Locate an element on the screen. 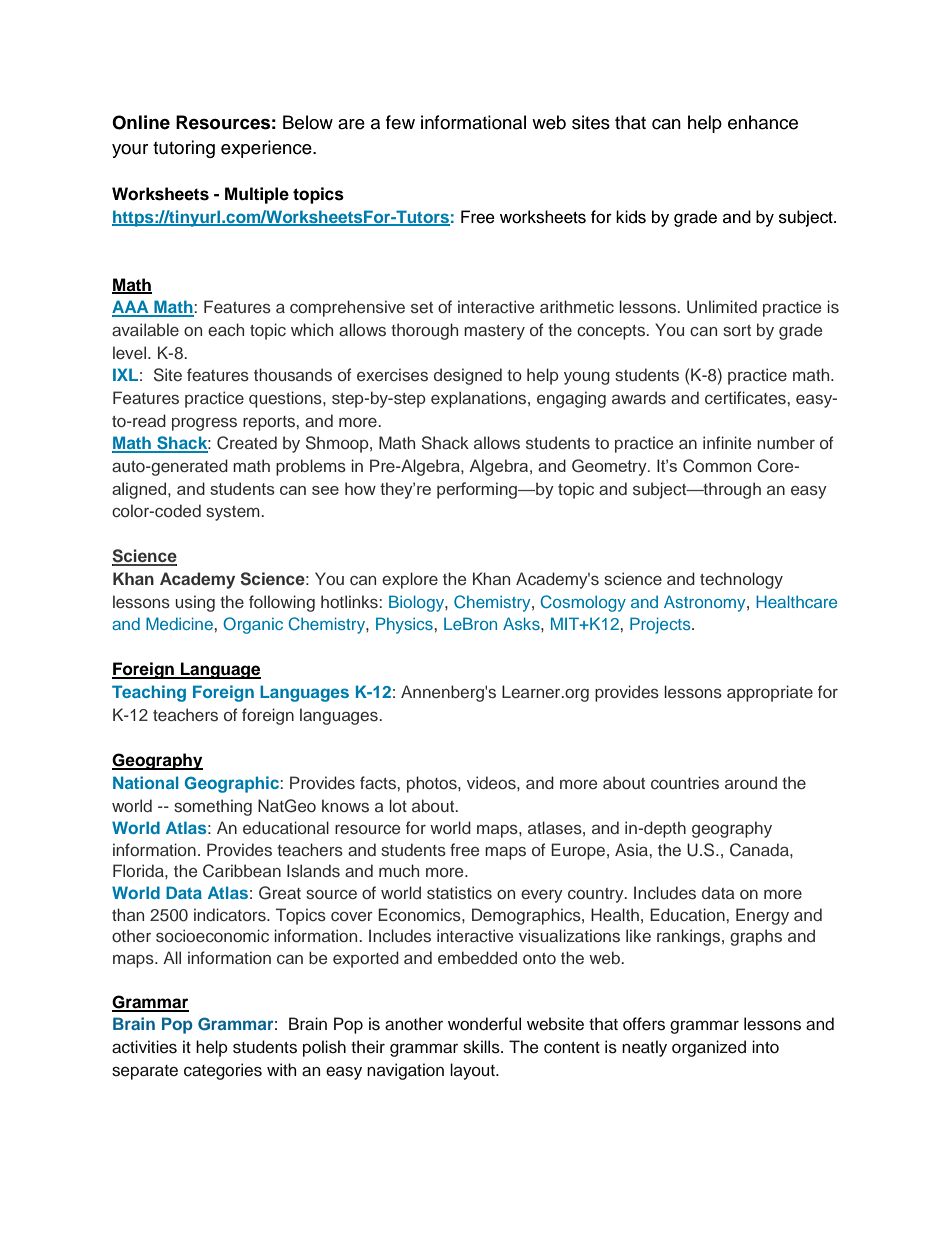 The height and width of the screenshot is (1233, 952). Astronomy is located at coordinates (706, 603).
